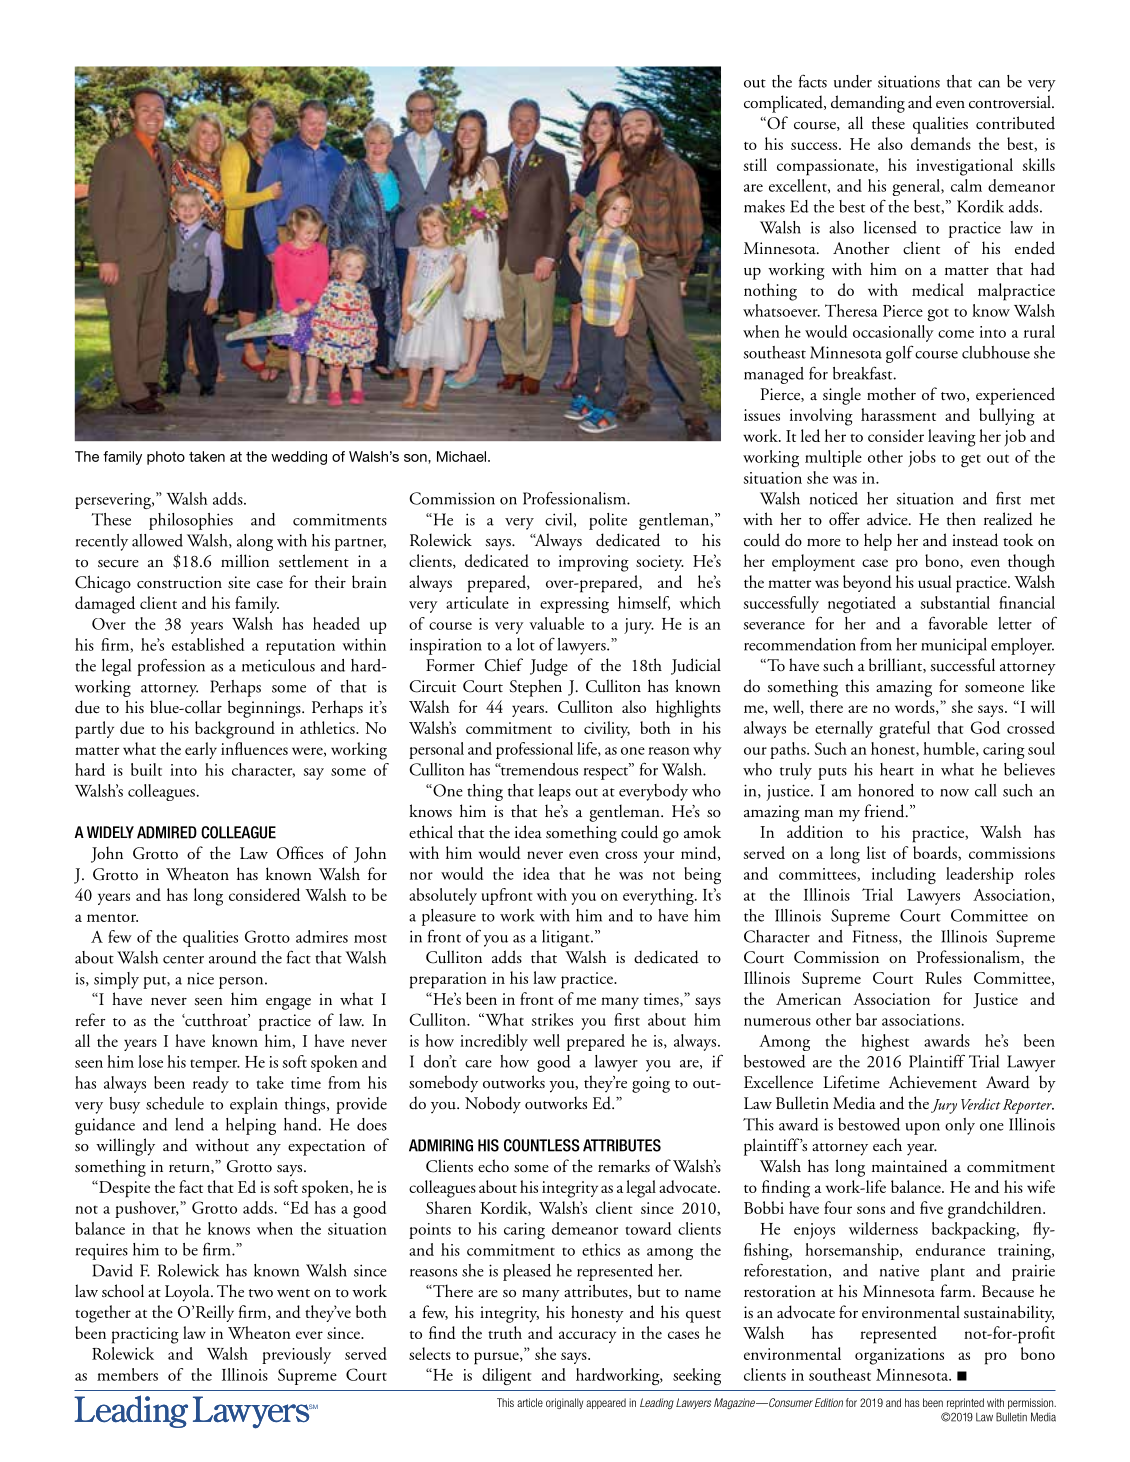 The width and height of the document is (1130, 1462). I want to click on favorable, so click(958, 623).
